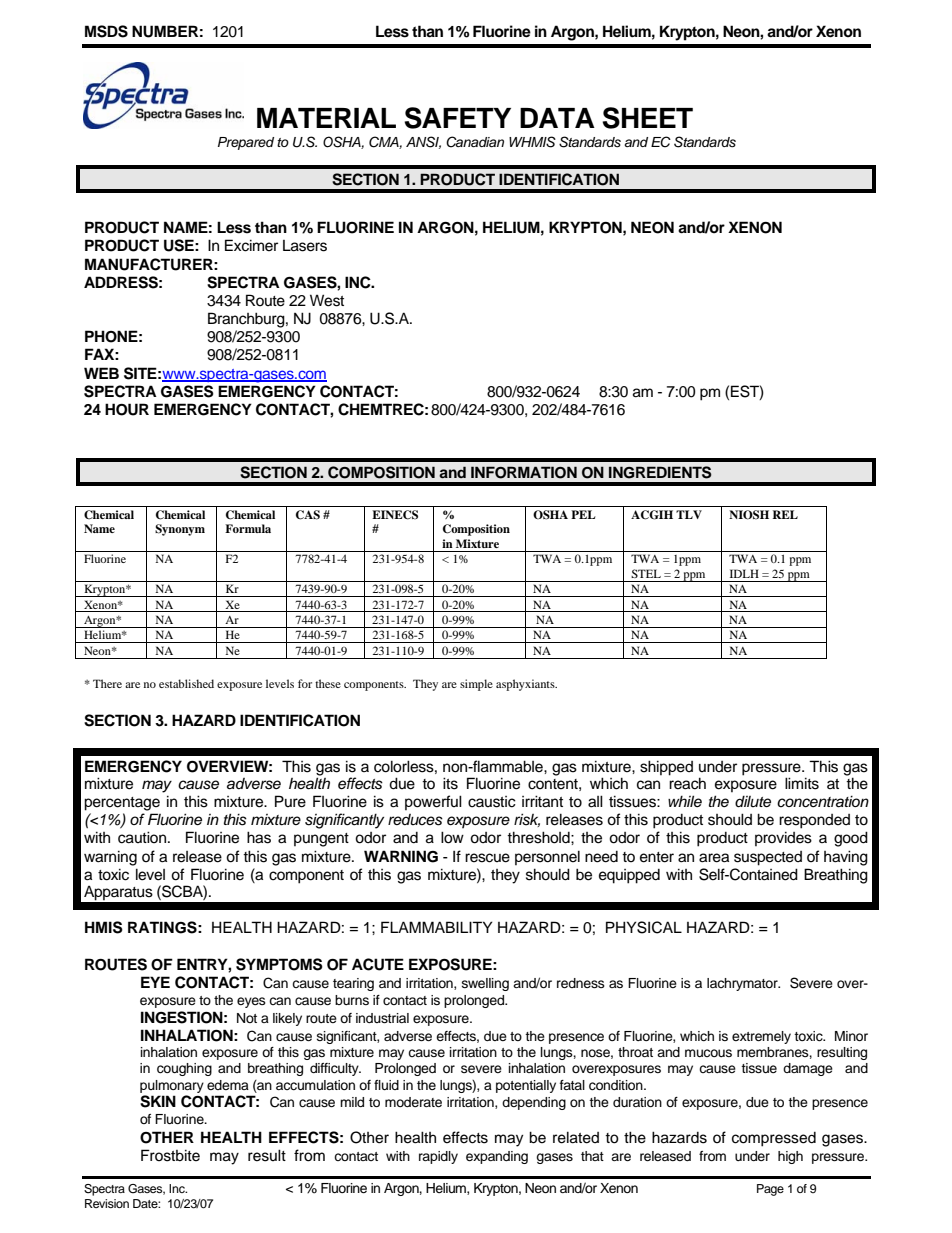 The height and width of the document is (1233, 952). What do you see at coordinates (143, 837) in the document?
I see `caution` at bounding box center [143, 837].
